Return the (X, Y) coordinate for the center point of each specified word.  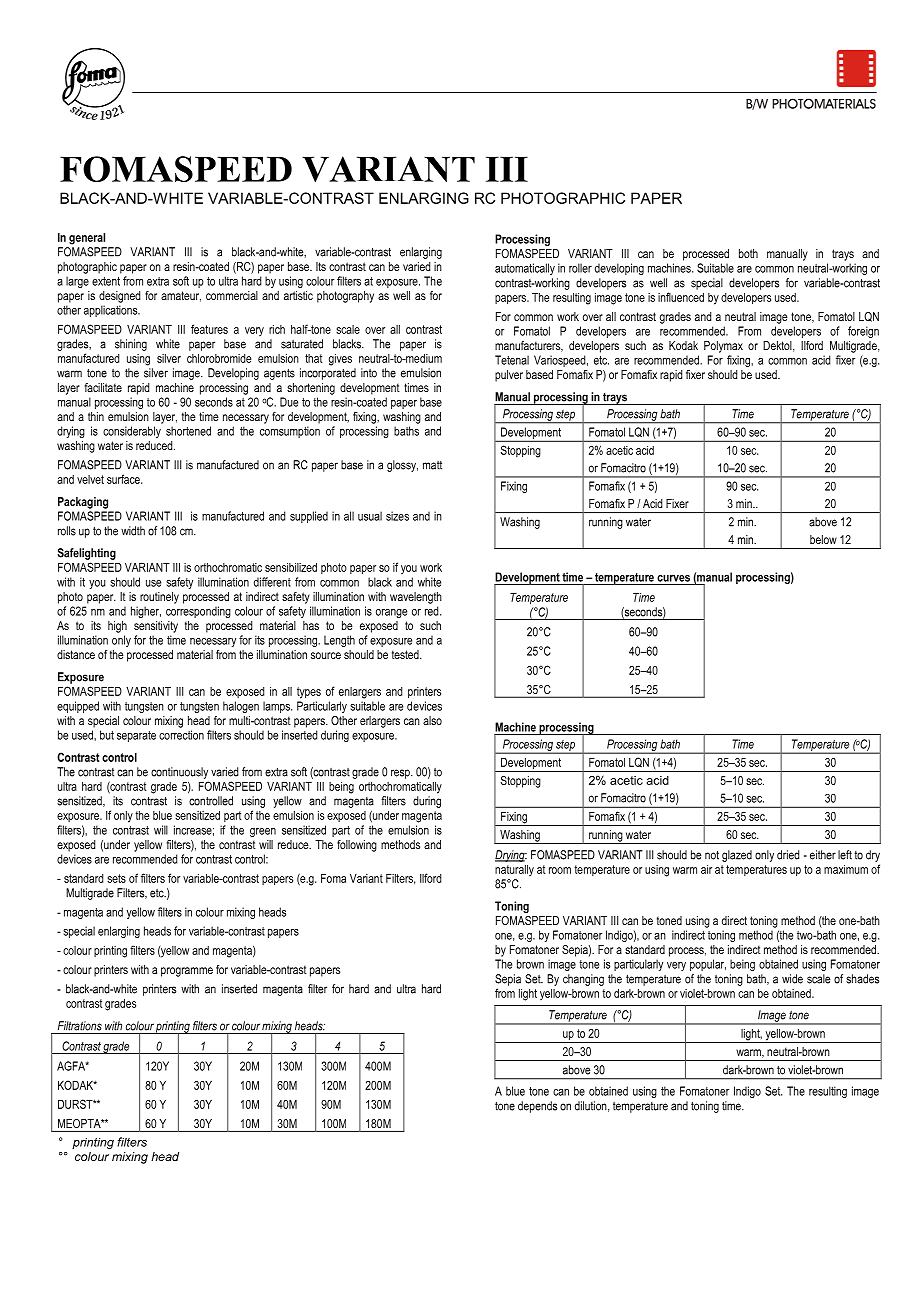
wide (792, 979)
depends (537, 1107)
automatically (525, 269)
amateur (181, 296)
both (748, 253)
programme (187, 972)
